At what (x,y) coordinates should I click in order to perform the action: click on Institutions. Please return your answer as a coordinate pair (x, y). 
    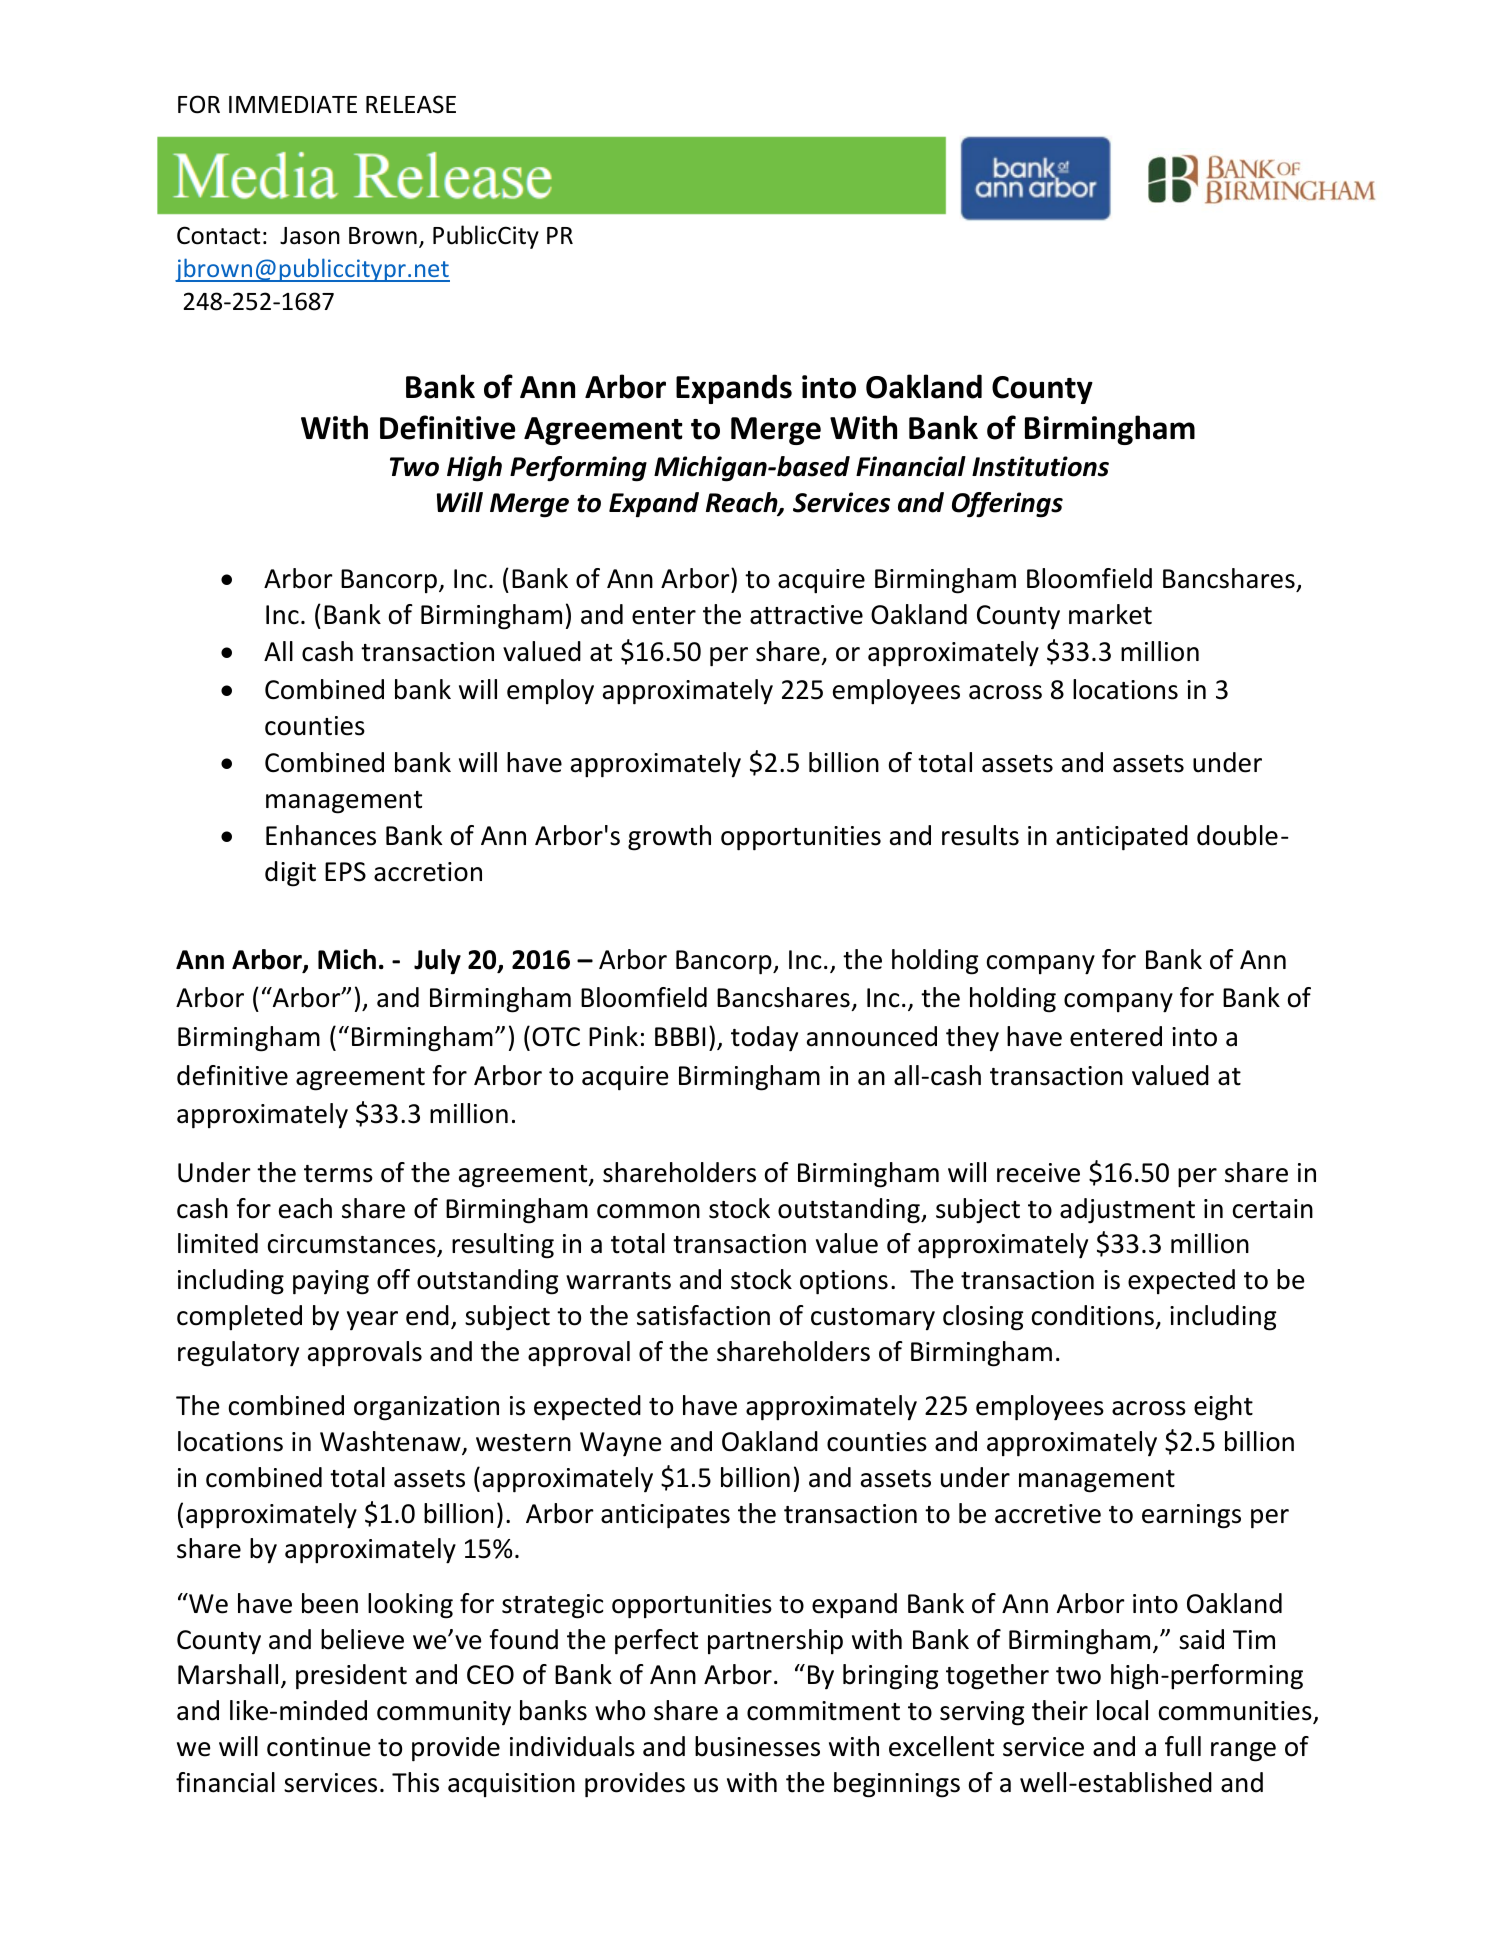
    Looking at the image, I should click on (1040, 466).
